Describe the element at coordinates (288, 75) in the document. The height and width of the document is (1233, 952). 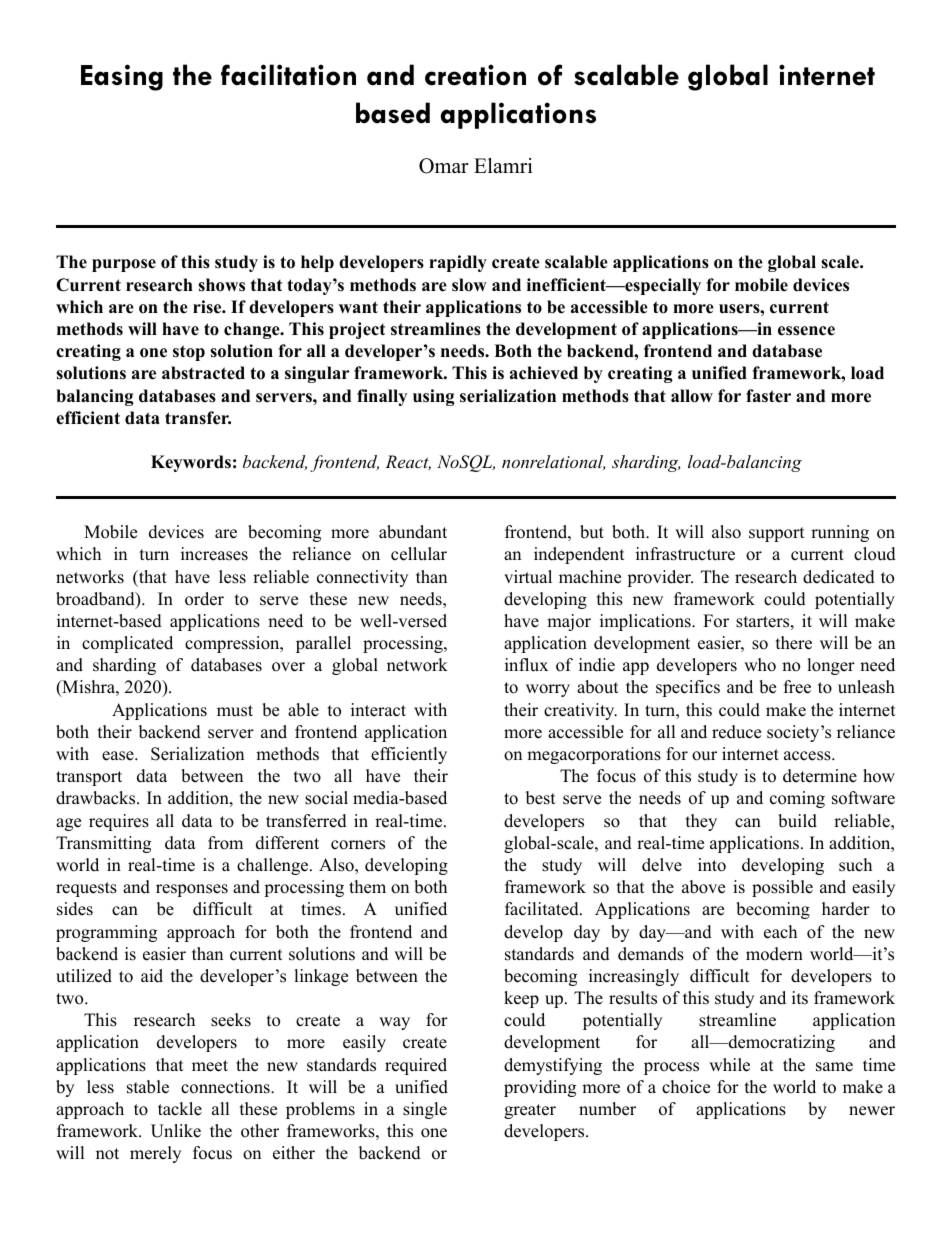
I see `facilitation` at that location.
